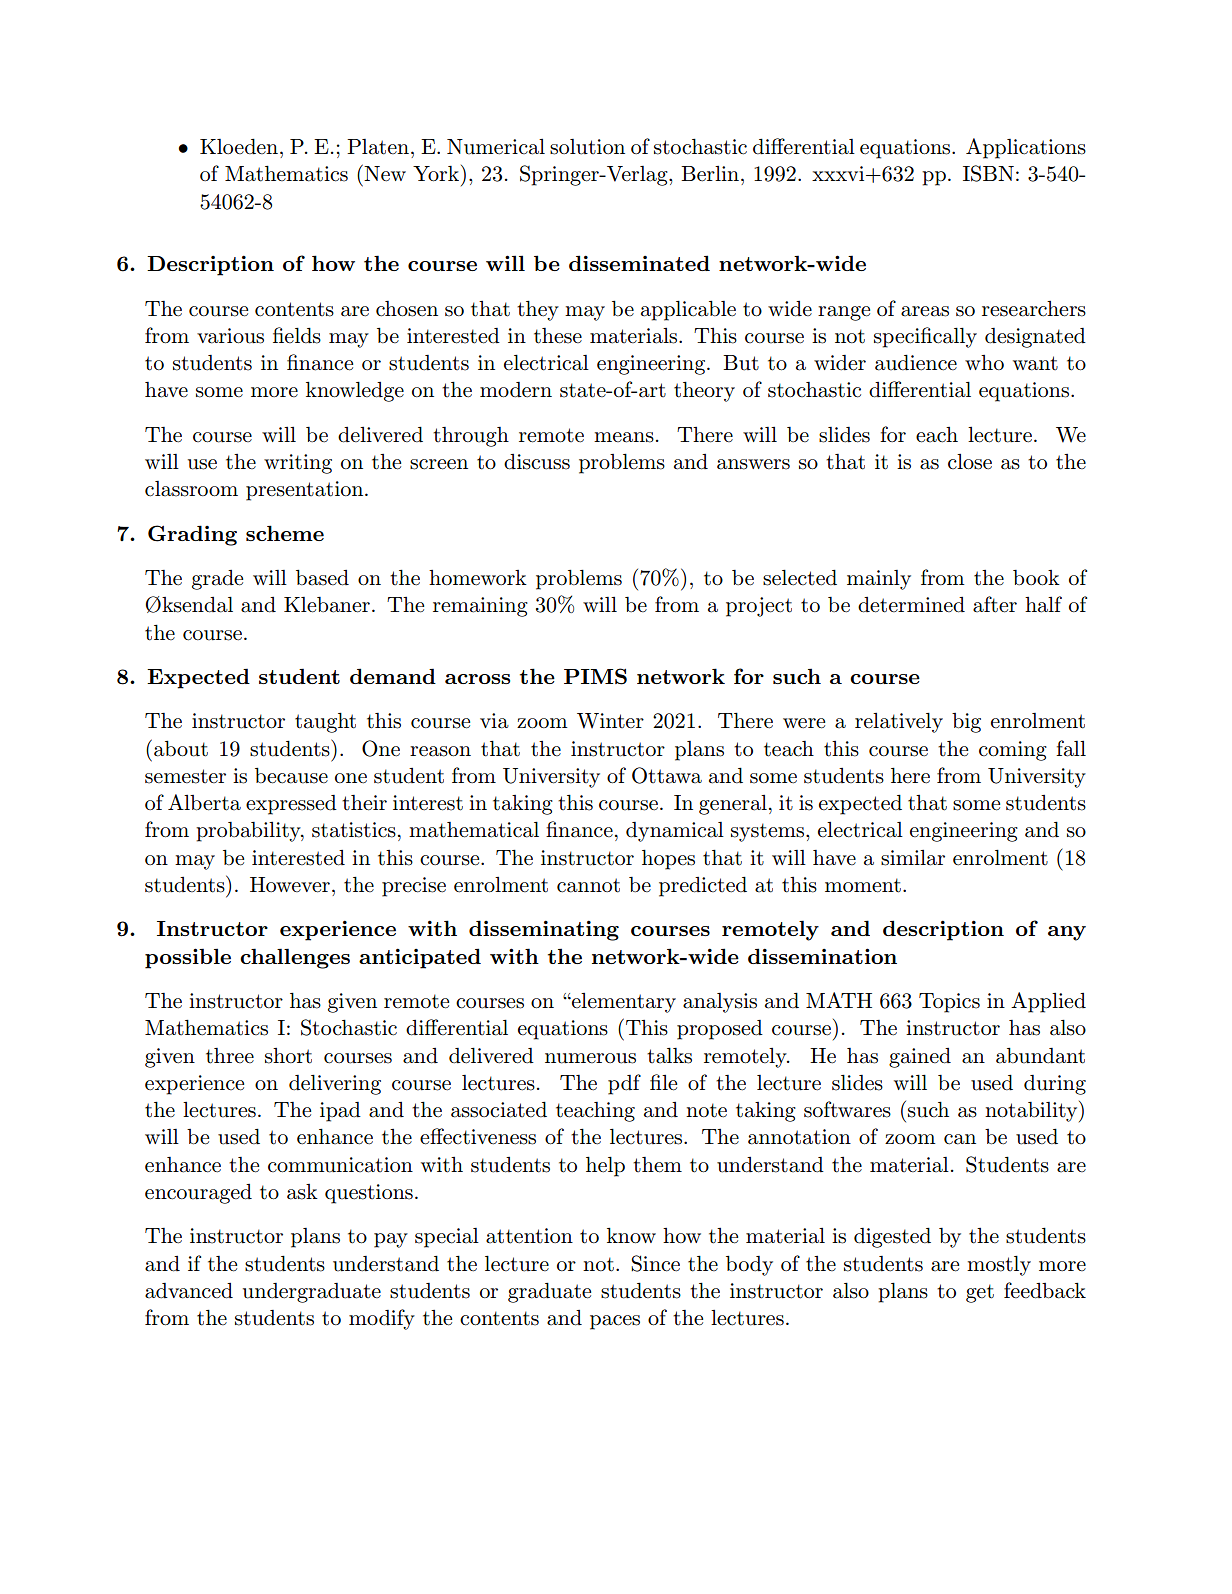  Describe the element at coordinates (988, 173) in the document. I see `ISBN` at that location.
